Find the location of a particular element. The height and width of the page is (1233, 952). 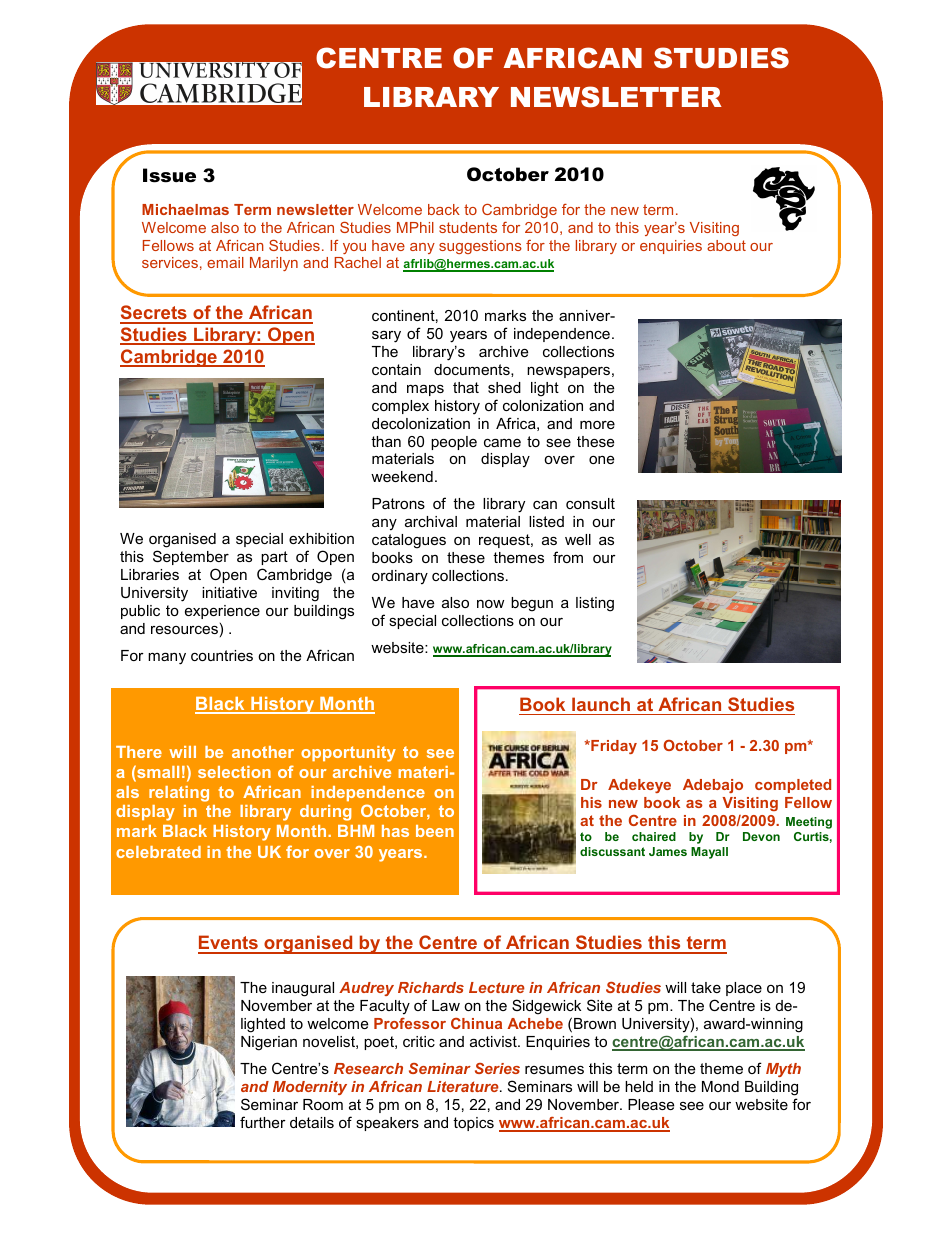

listing is located at coordinates (595, 604).
